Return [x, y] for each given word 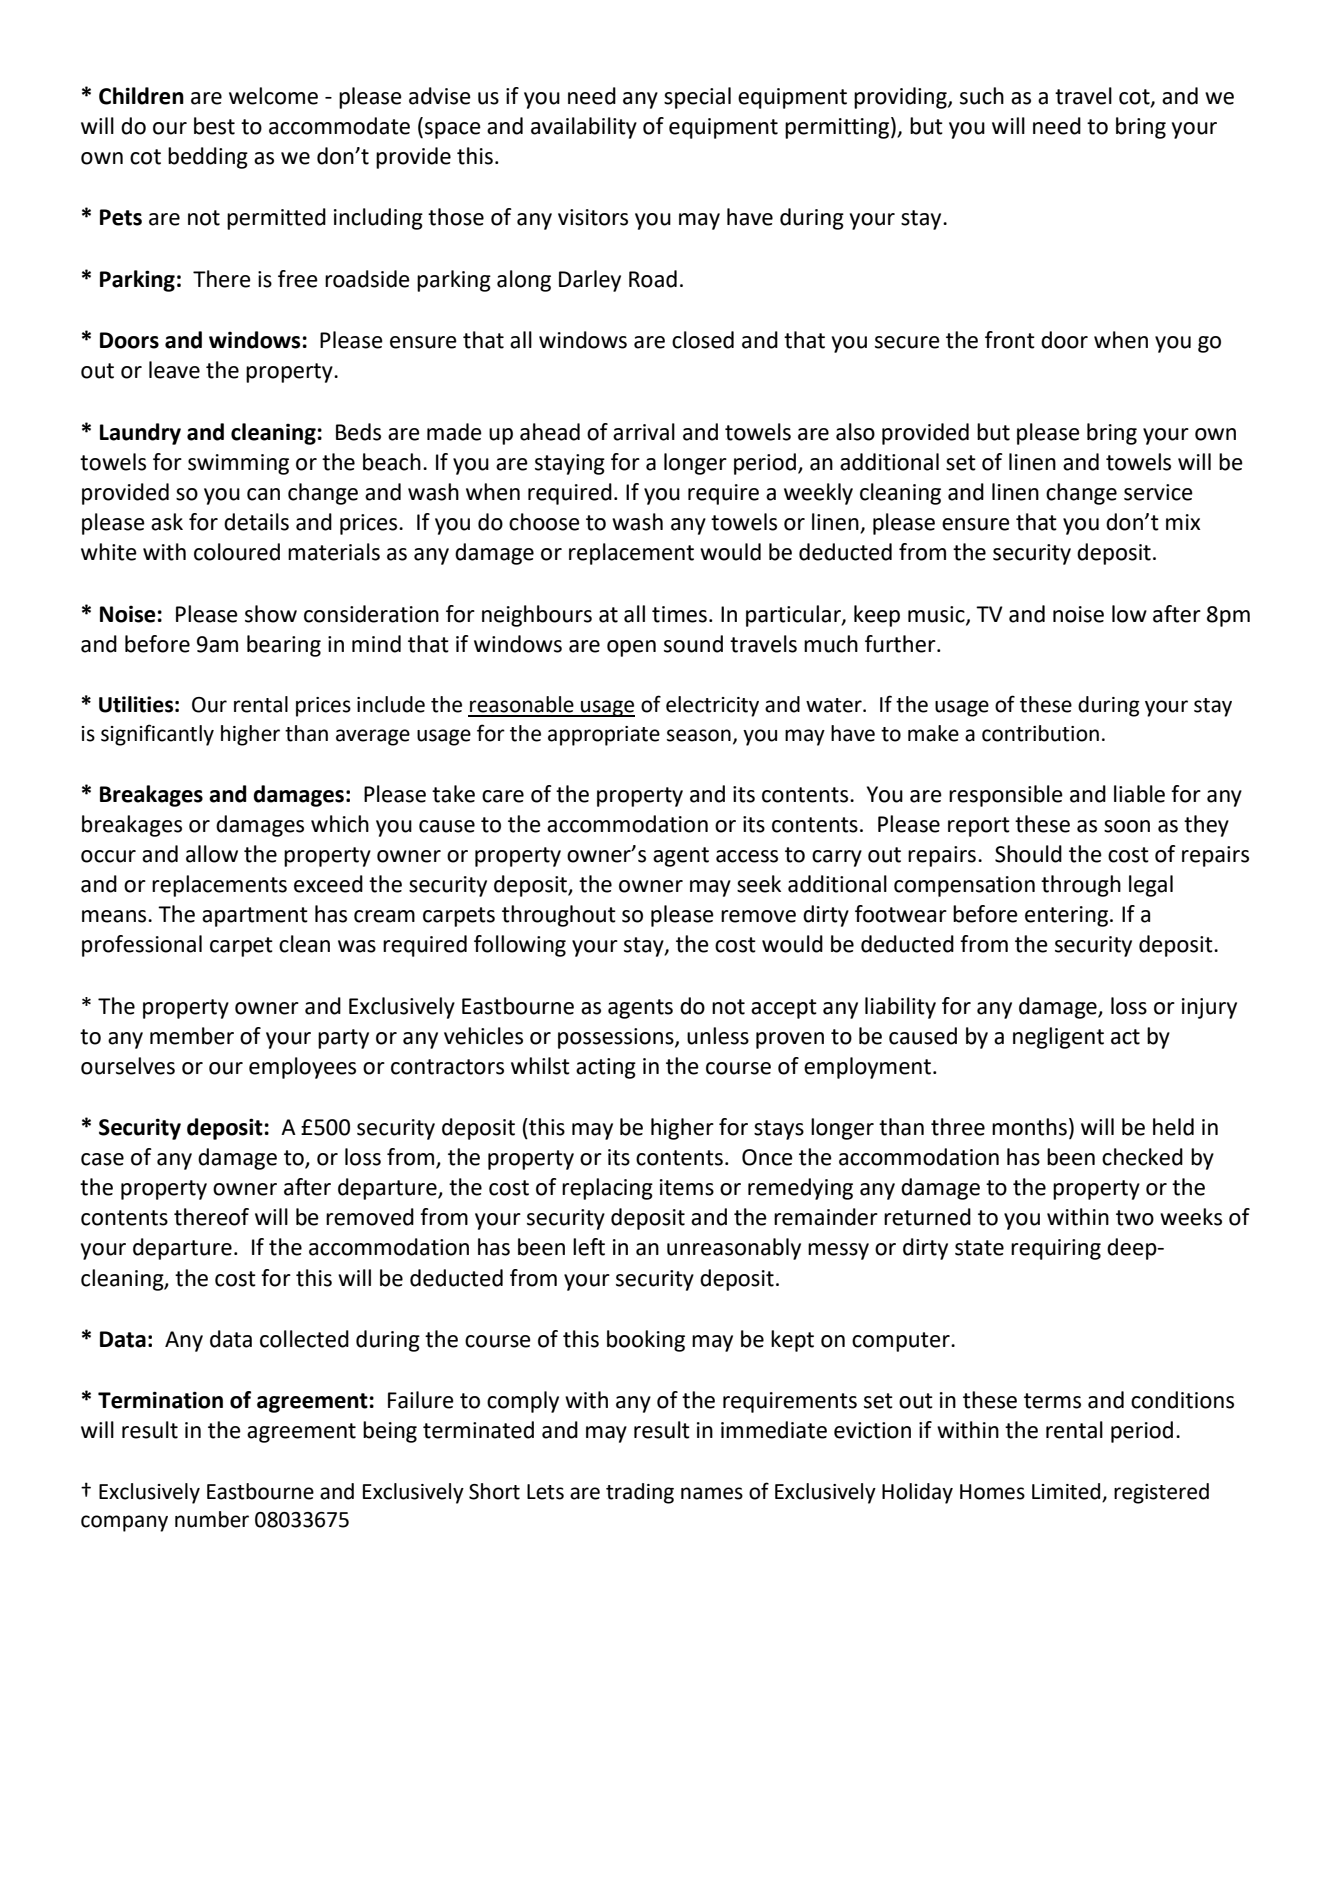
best [214, 126]
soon [1127, 826]
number [212, 1519]
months [1029, 1127]
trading [640, 1493]
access [747, 856]
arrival [644, 432]
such [982, 96]
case [102, 1159]
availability [584, 128]
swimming [238, 464]
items [687, 1187]
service [1158, 492]
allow [212, 854]
